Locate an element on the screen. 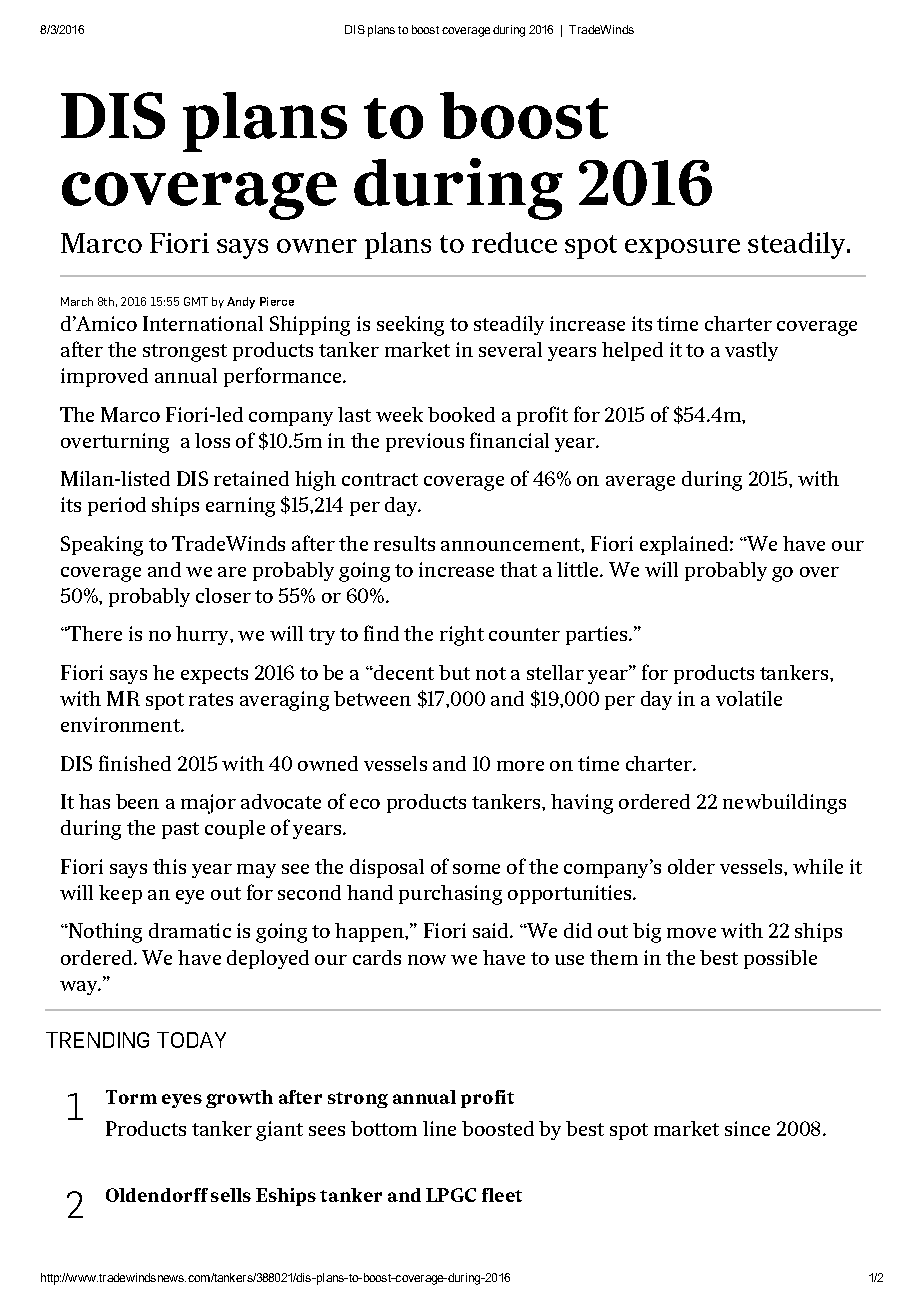 This screenshot has height=1308, width=924. are is located at coordinates (232, 572).
